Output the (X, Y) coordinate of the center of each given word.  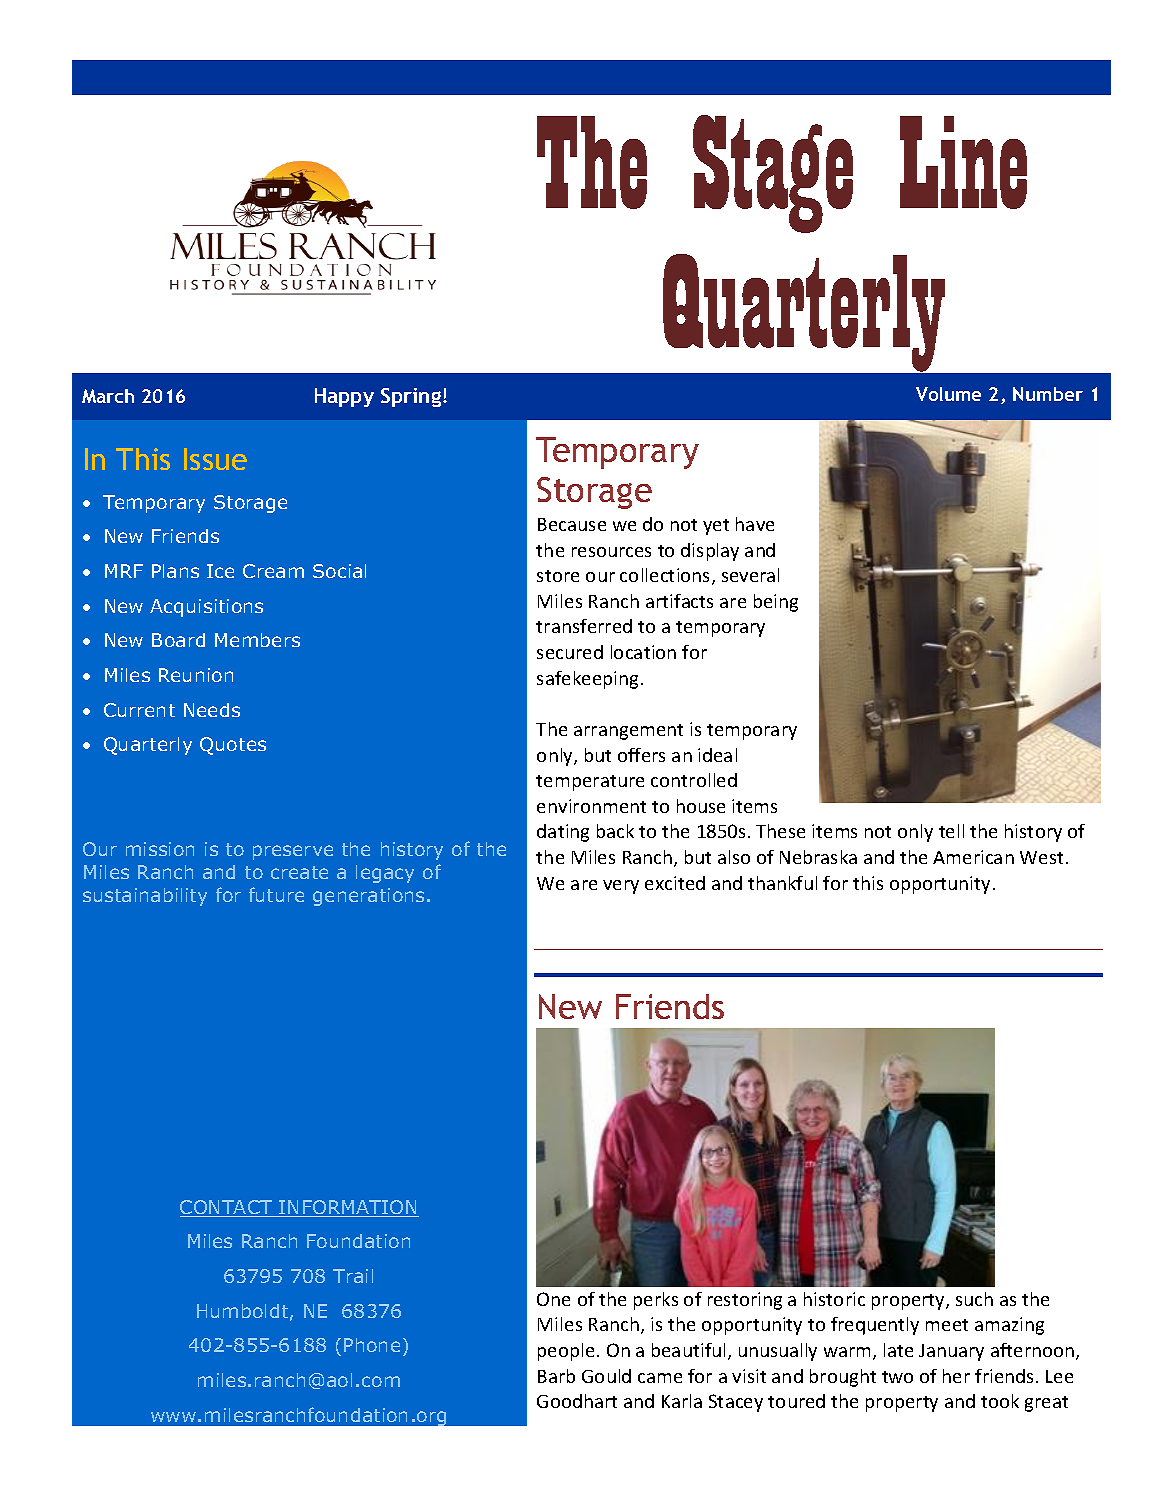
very (621, 887)
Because (572, 524)
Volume (948, 394)
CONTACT (227, 1208)
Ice (220, 571)
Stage (773, 174)
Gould (606, 1376)
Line (963, 162)
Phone (372, 1345)
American (973, 857)
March (108, 396)
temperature (590, 783)
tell (951, 831)
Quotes (233, 746)
